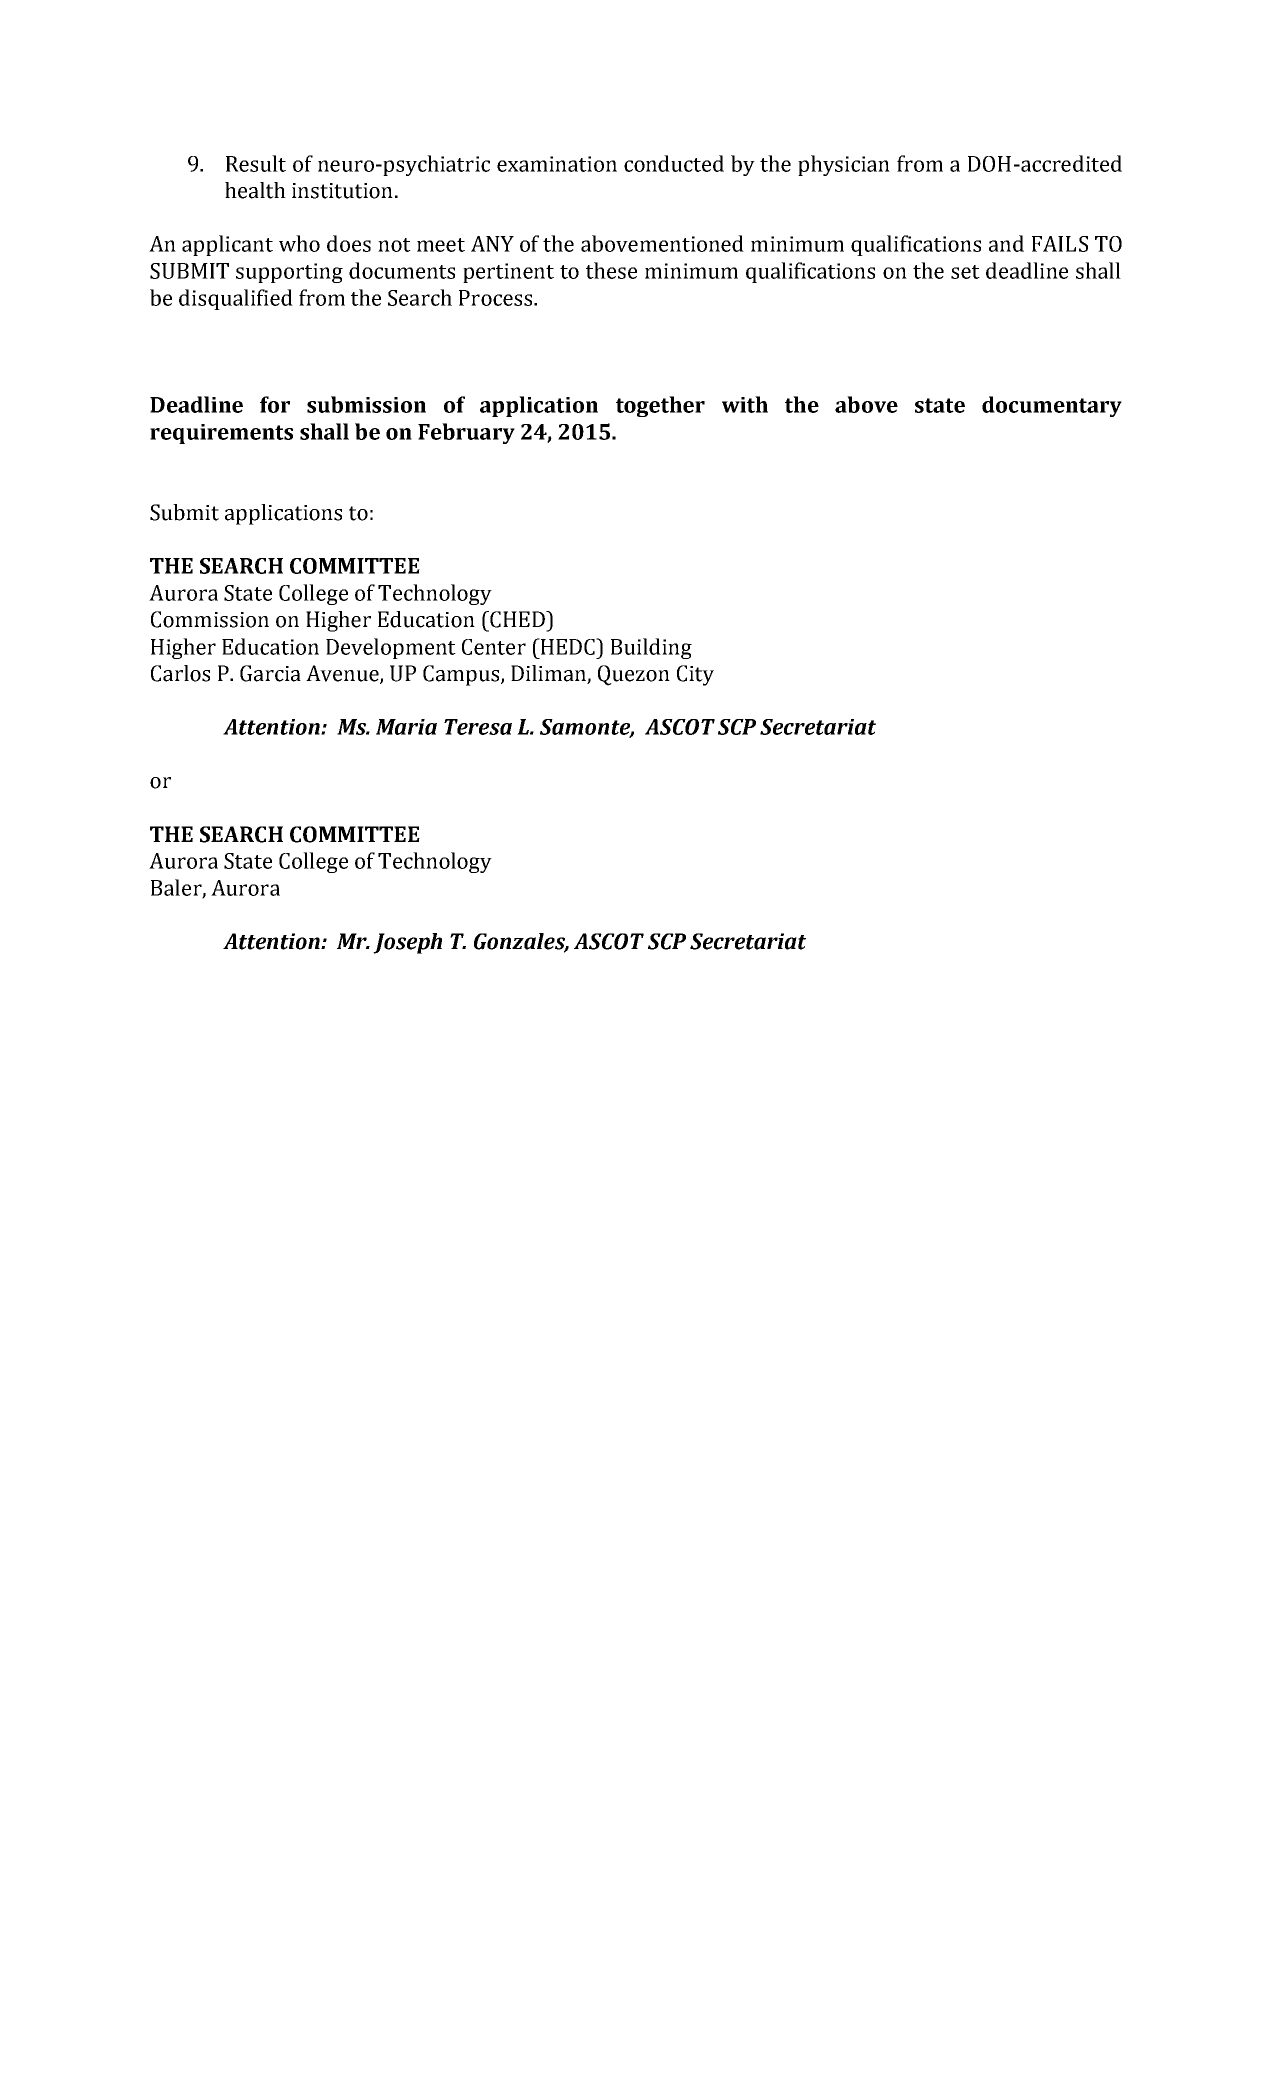  I want to click on Teresa, so click(478, 727).
